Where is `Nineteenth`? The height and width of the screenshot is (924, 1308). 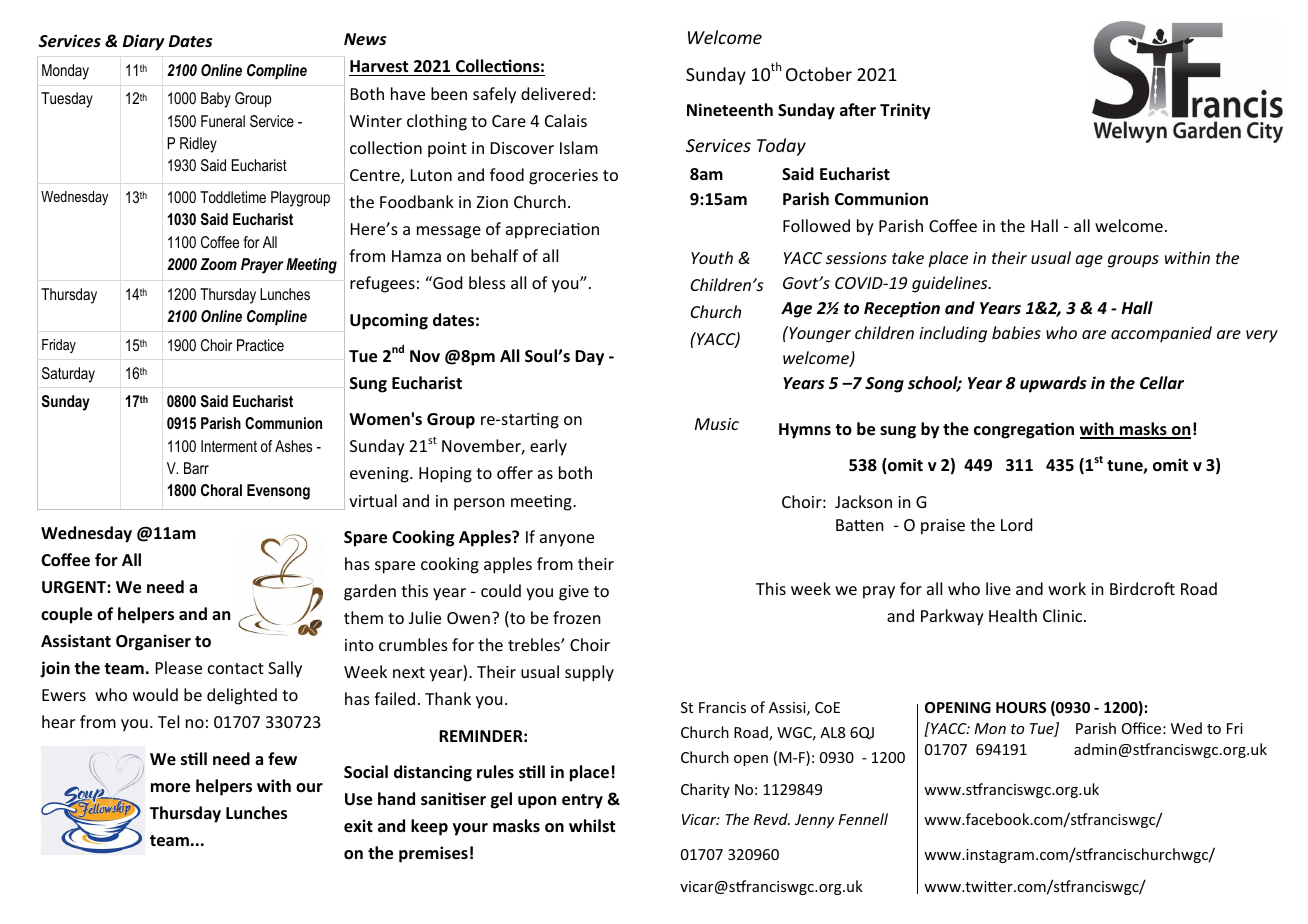
Nineteenth is located at coordinates (730, 110).
